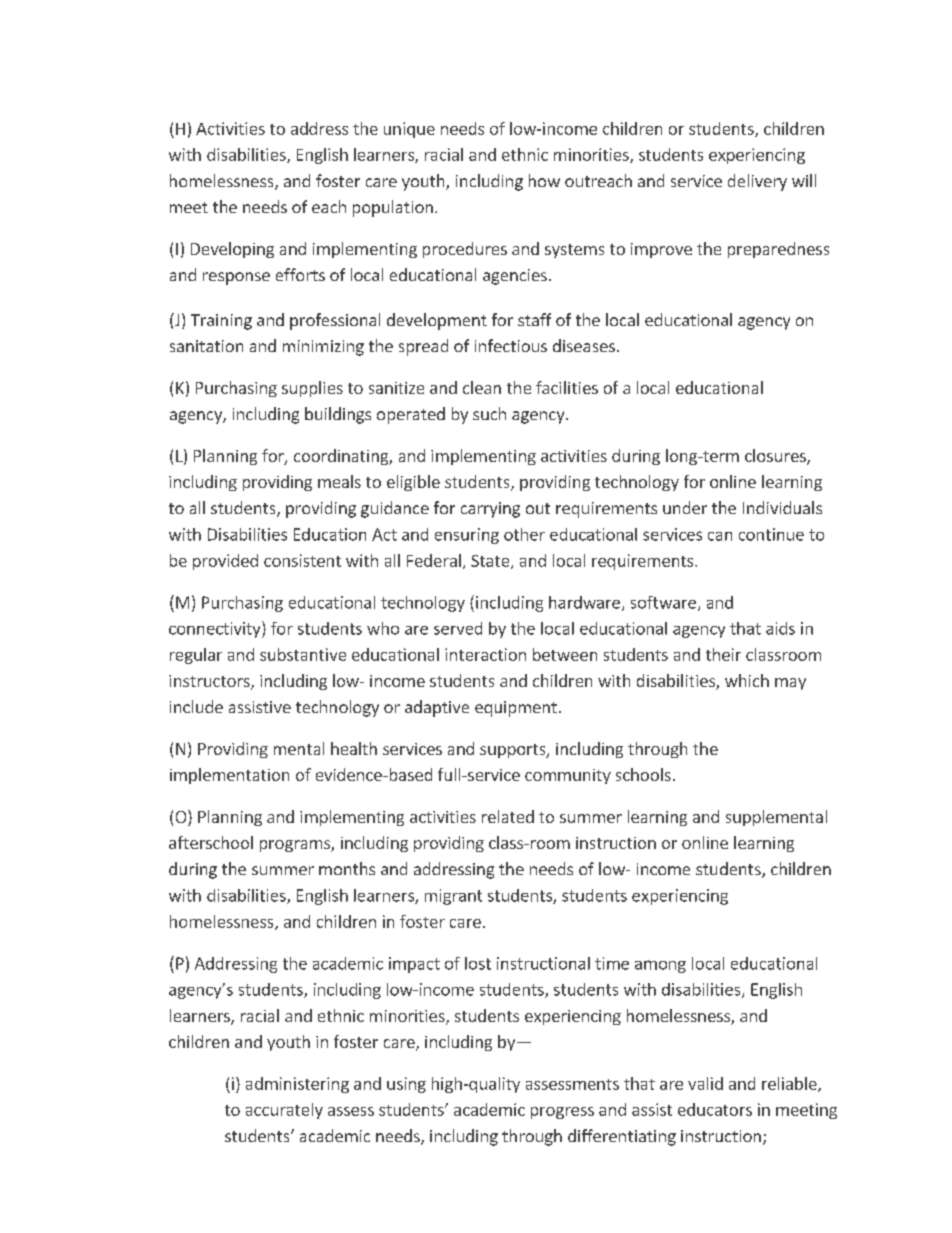  What do you see at coordinates (723, 654) in the screenshot?
I see `their` at bounding box center [723, 654].
